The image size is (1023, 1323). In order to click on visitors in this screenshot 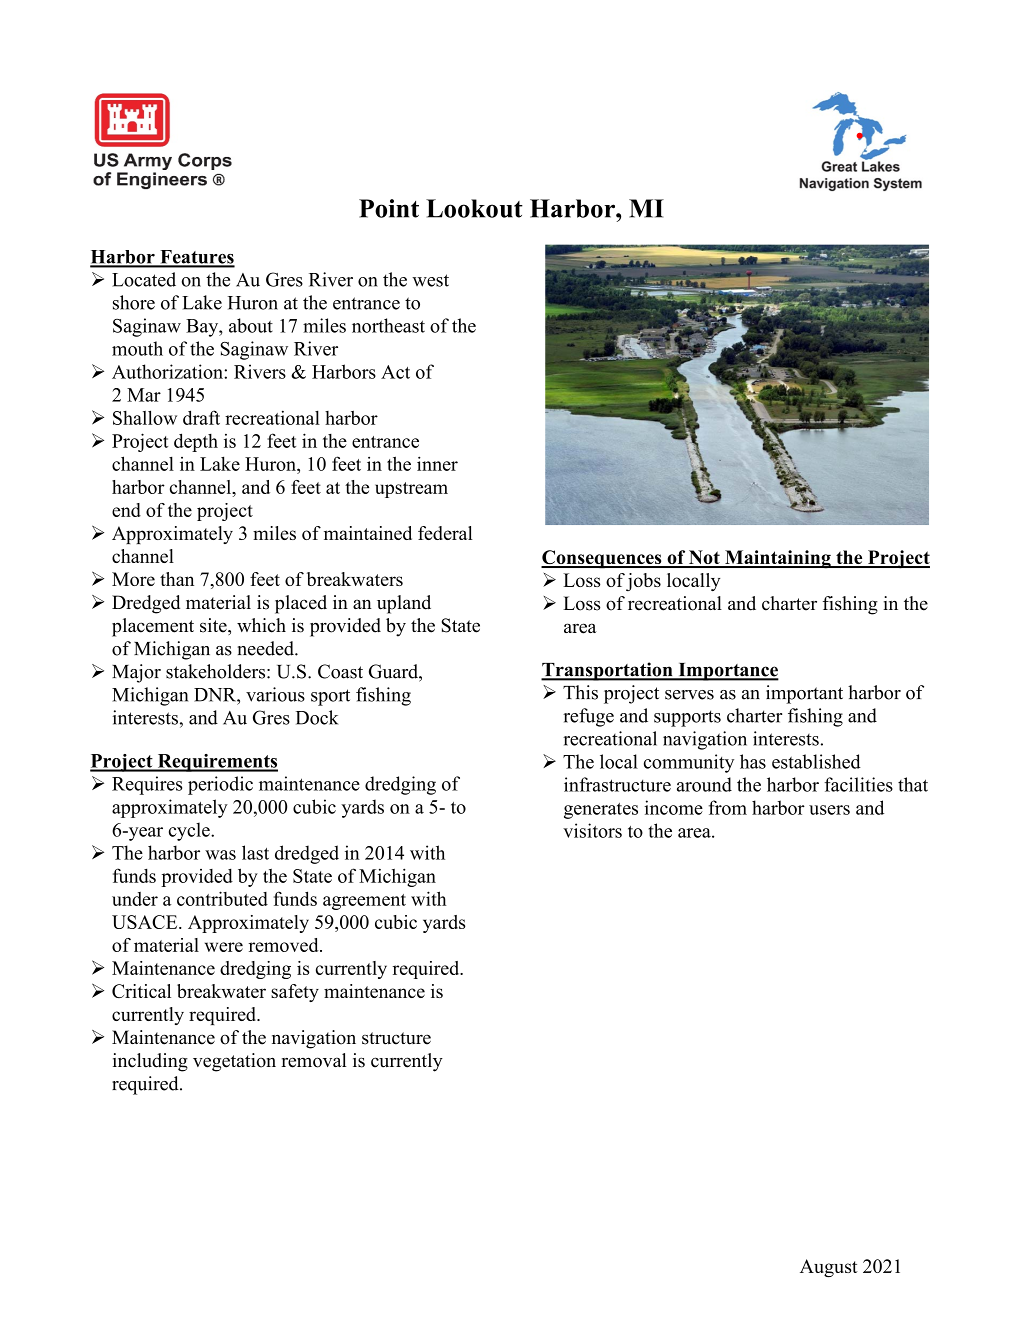, I will do `click(592, 830)`.
